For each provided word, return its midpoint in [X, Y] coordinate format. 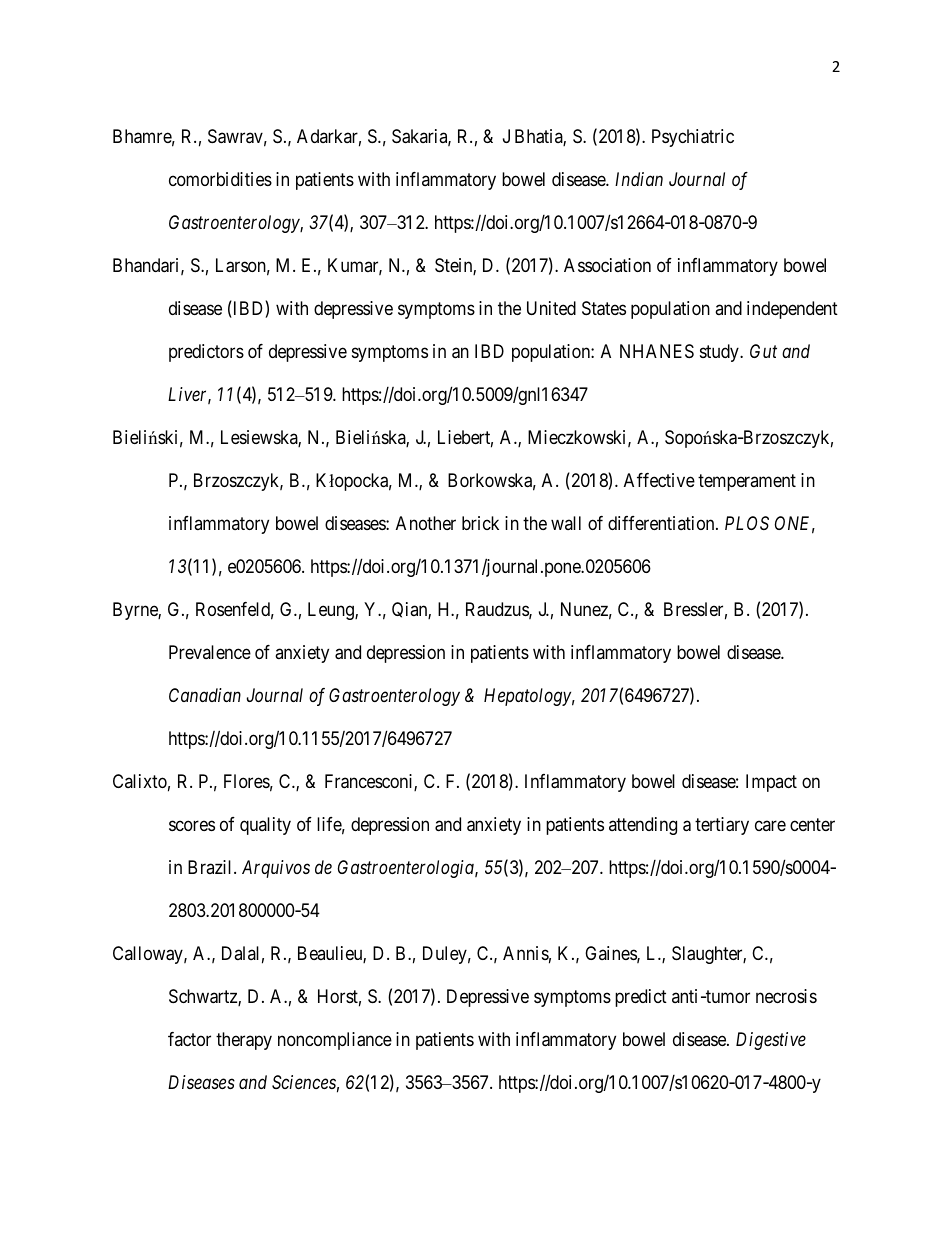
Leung [332, 611]
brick [480, 523]
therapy [244, 1041]
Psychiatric [693, 138]
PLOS [747, 523]
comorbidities [220, 179]
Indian [639, 179]
